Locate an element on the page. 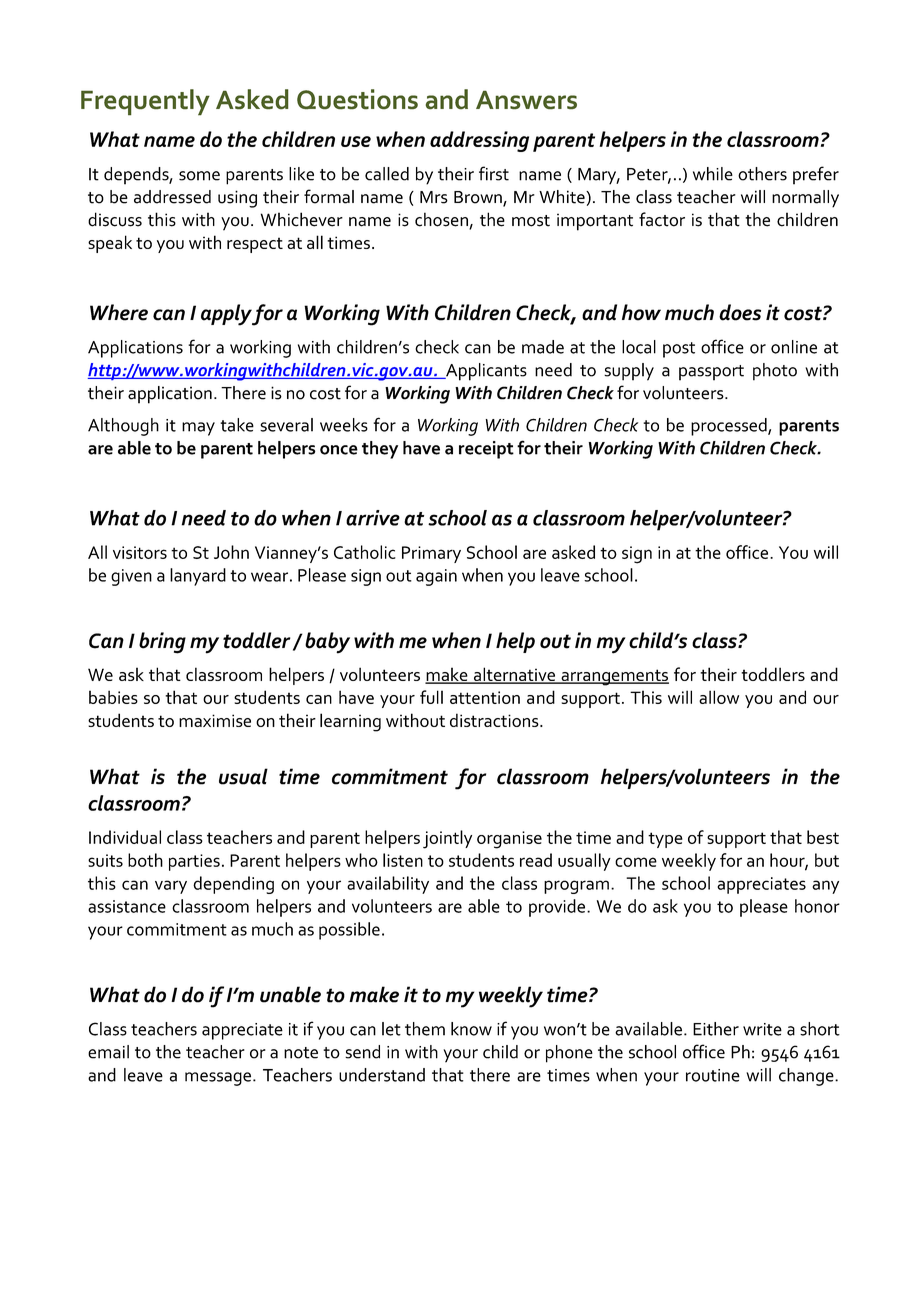  processed is located at coordinates (730, 427).
